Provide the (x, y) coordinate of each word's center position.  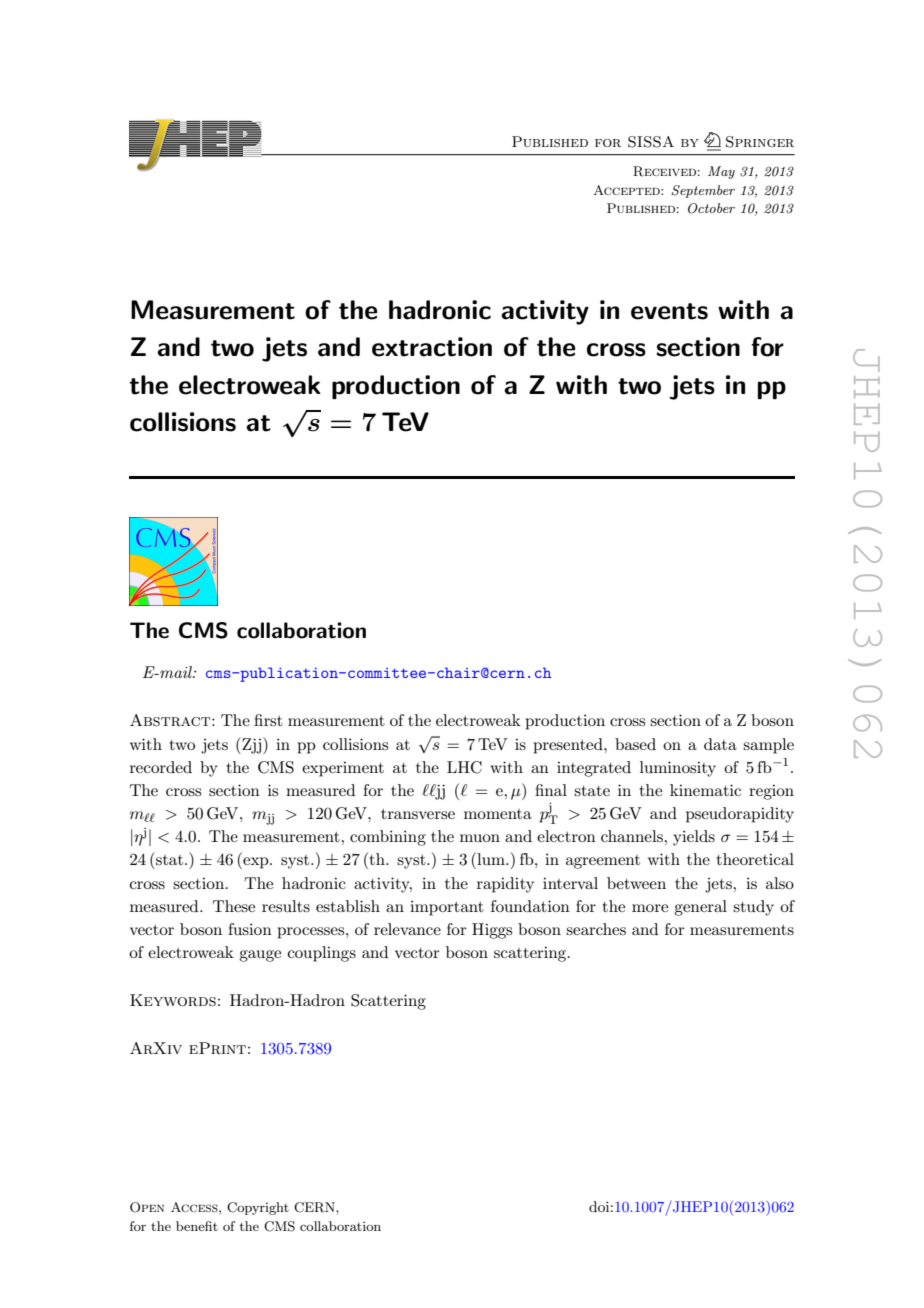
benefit (197, 1226)
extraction (432, 347)
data (720, 744)
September (703, 191)
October (711, 208)
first (268, 720)
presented (569, 746)
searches (596, 929)
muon (480, 838)
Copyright (258, 1208)
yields (694, 838)
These (234, 906)
